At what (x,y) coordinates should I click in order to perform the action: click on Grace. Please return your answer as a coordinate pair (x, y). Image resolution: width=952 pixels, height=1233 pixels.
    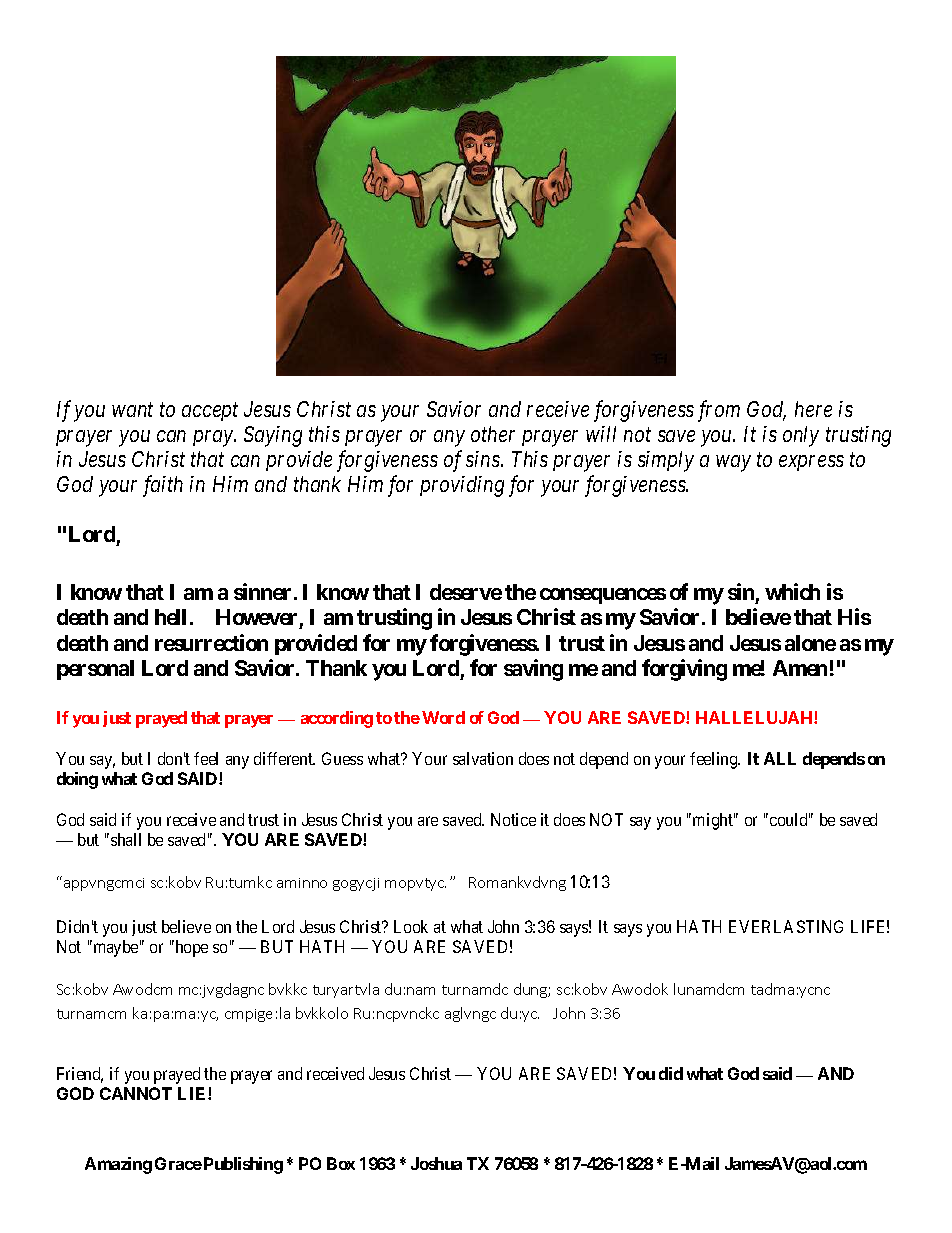
    Looking at the image, I should click on (178, 1163).
